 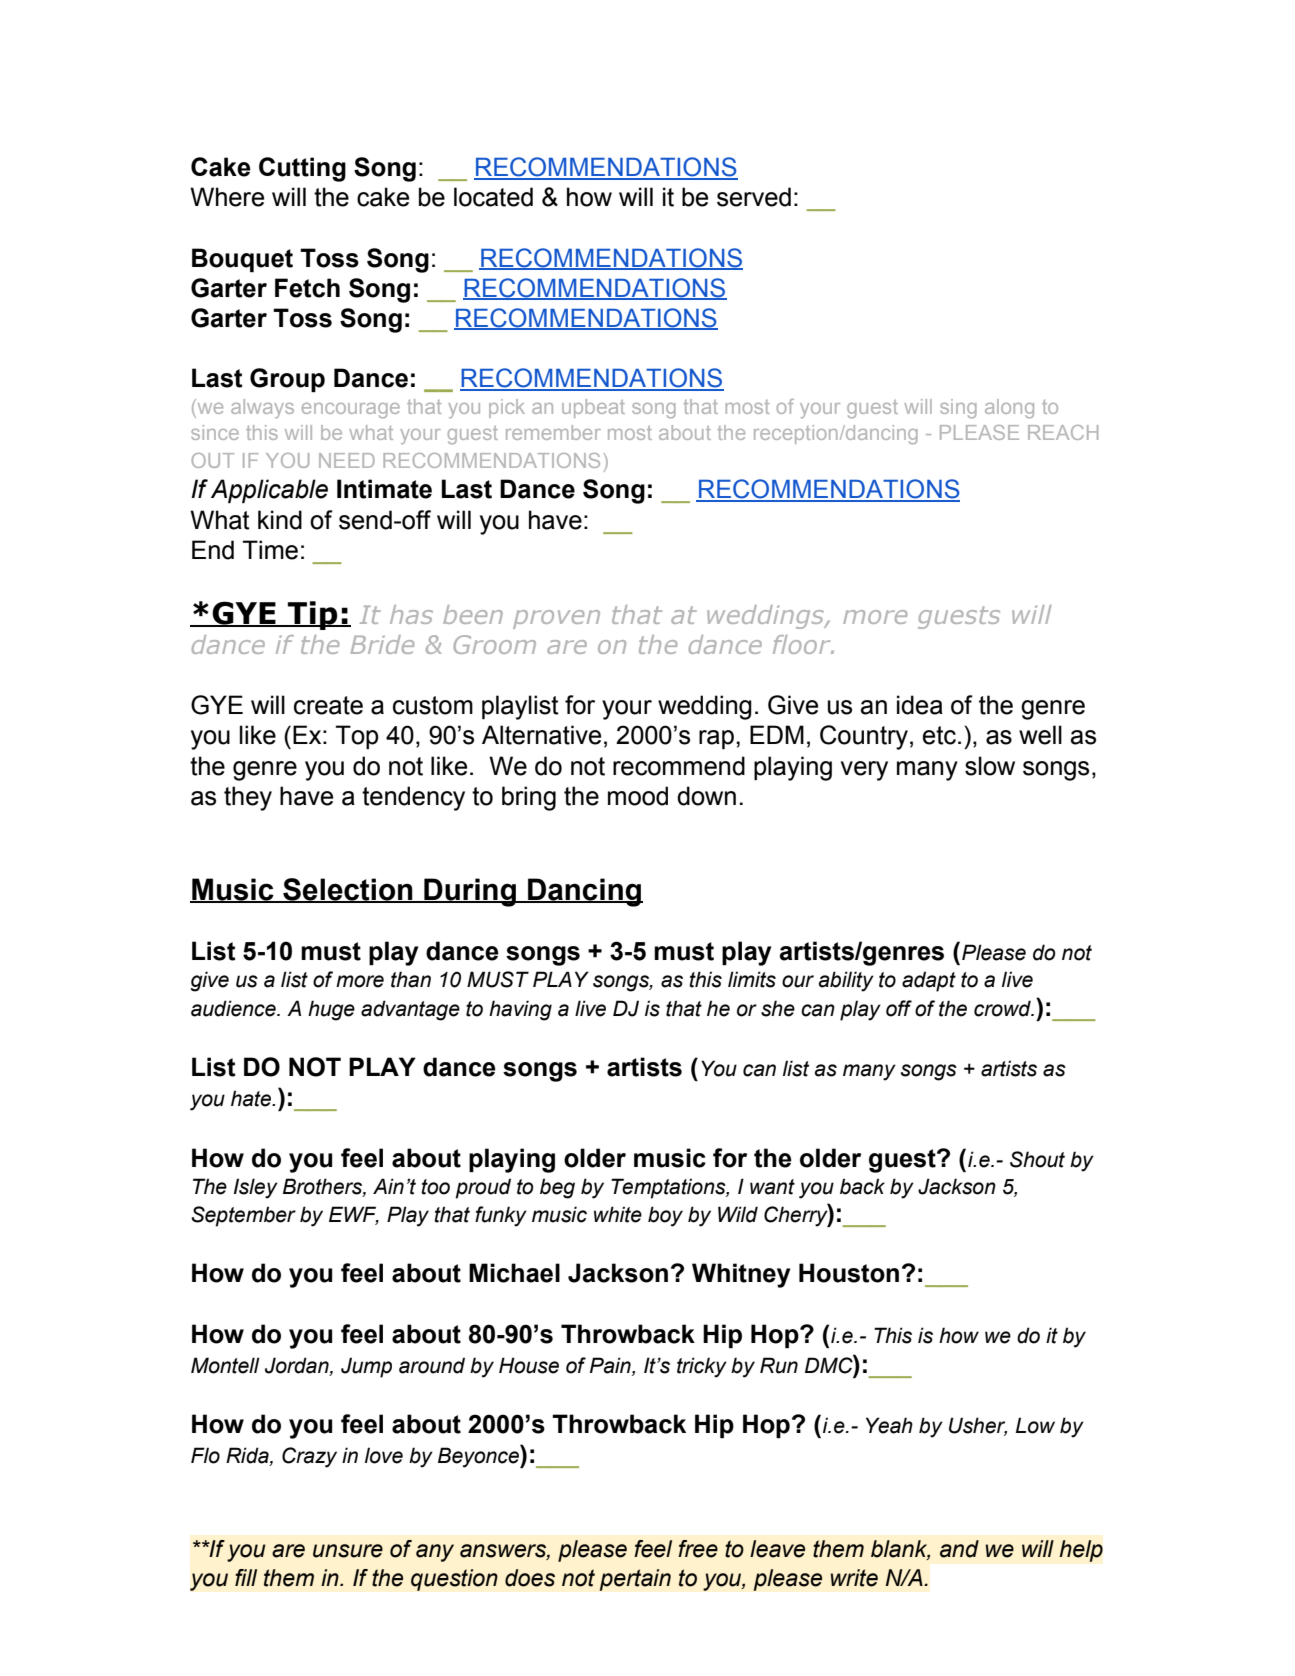 What do you see at coordinates (638, 796) in the image?
I see `mood` at bounding box center [638, 796].
